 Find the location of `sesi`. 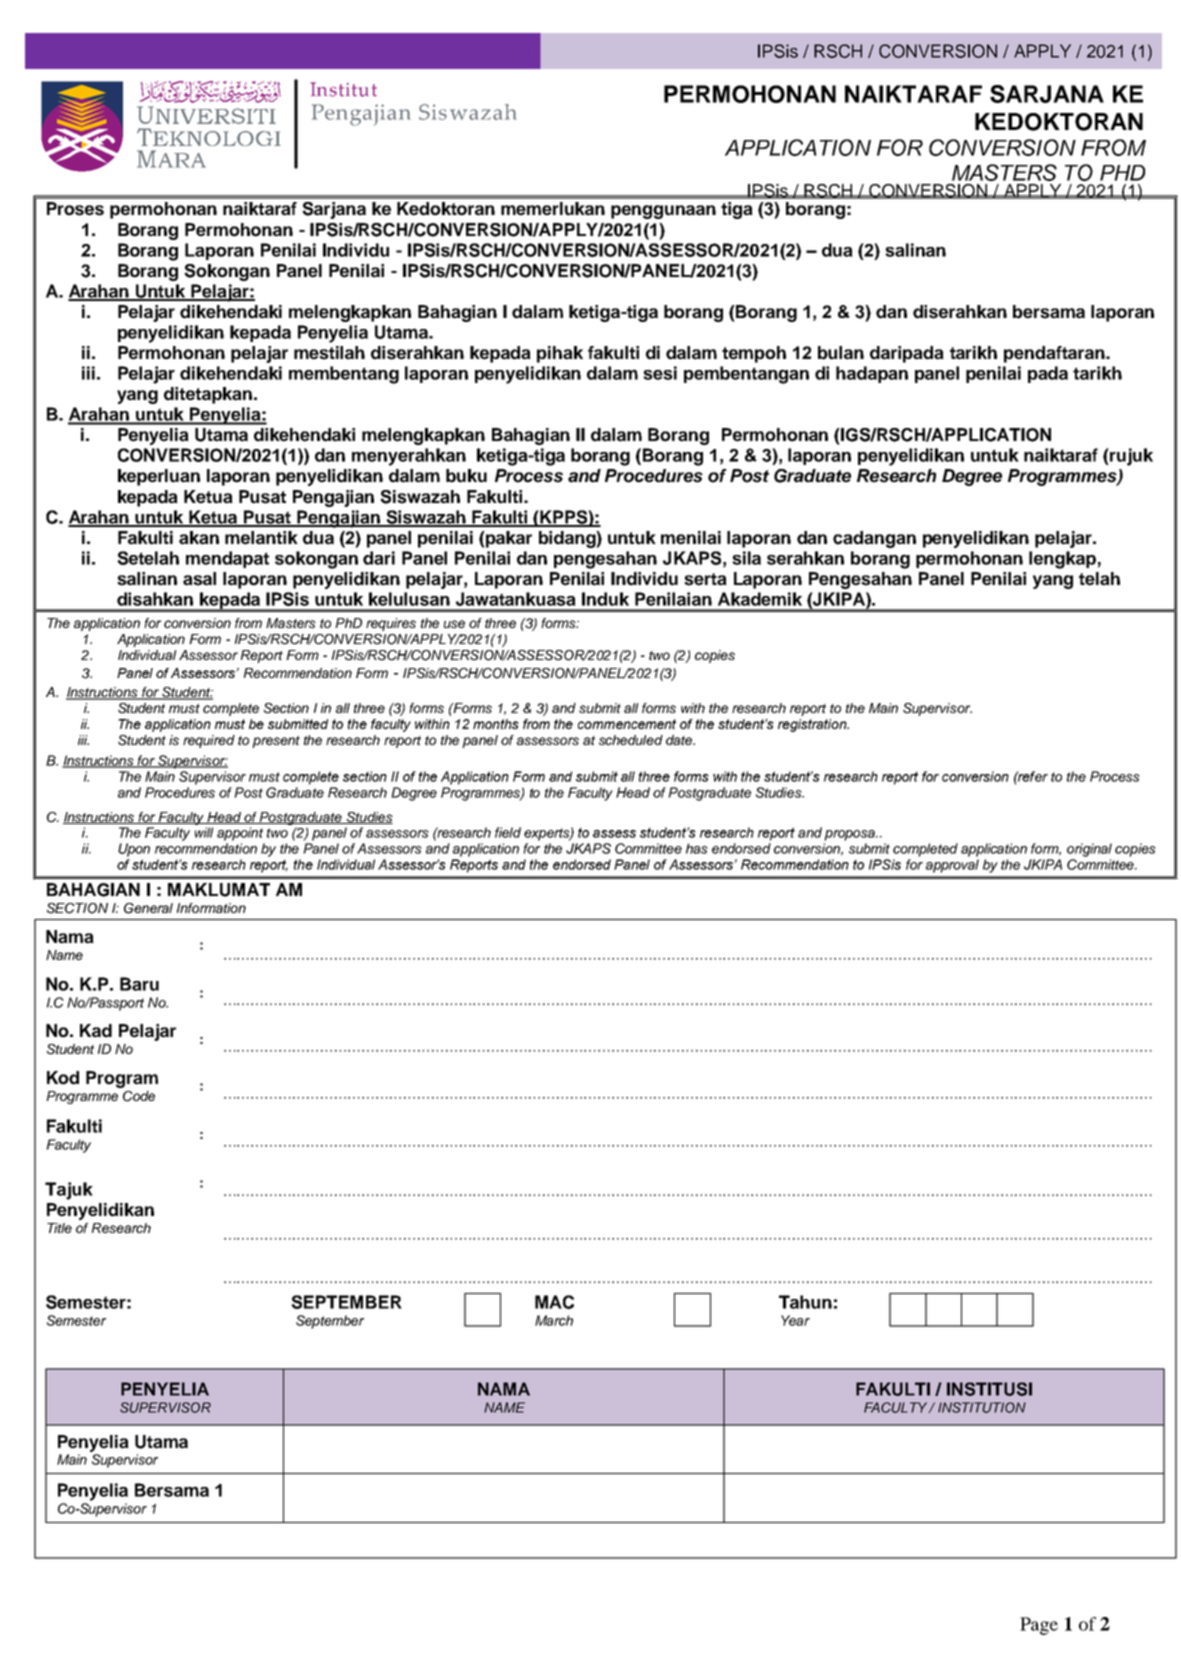

sesi is located at coordinates (660, 373).
